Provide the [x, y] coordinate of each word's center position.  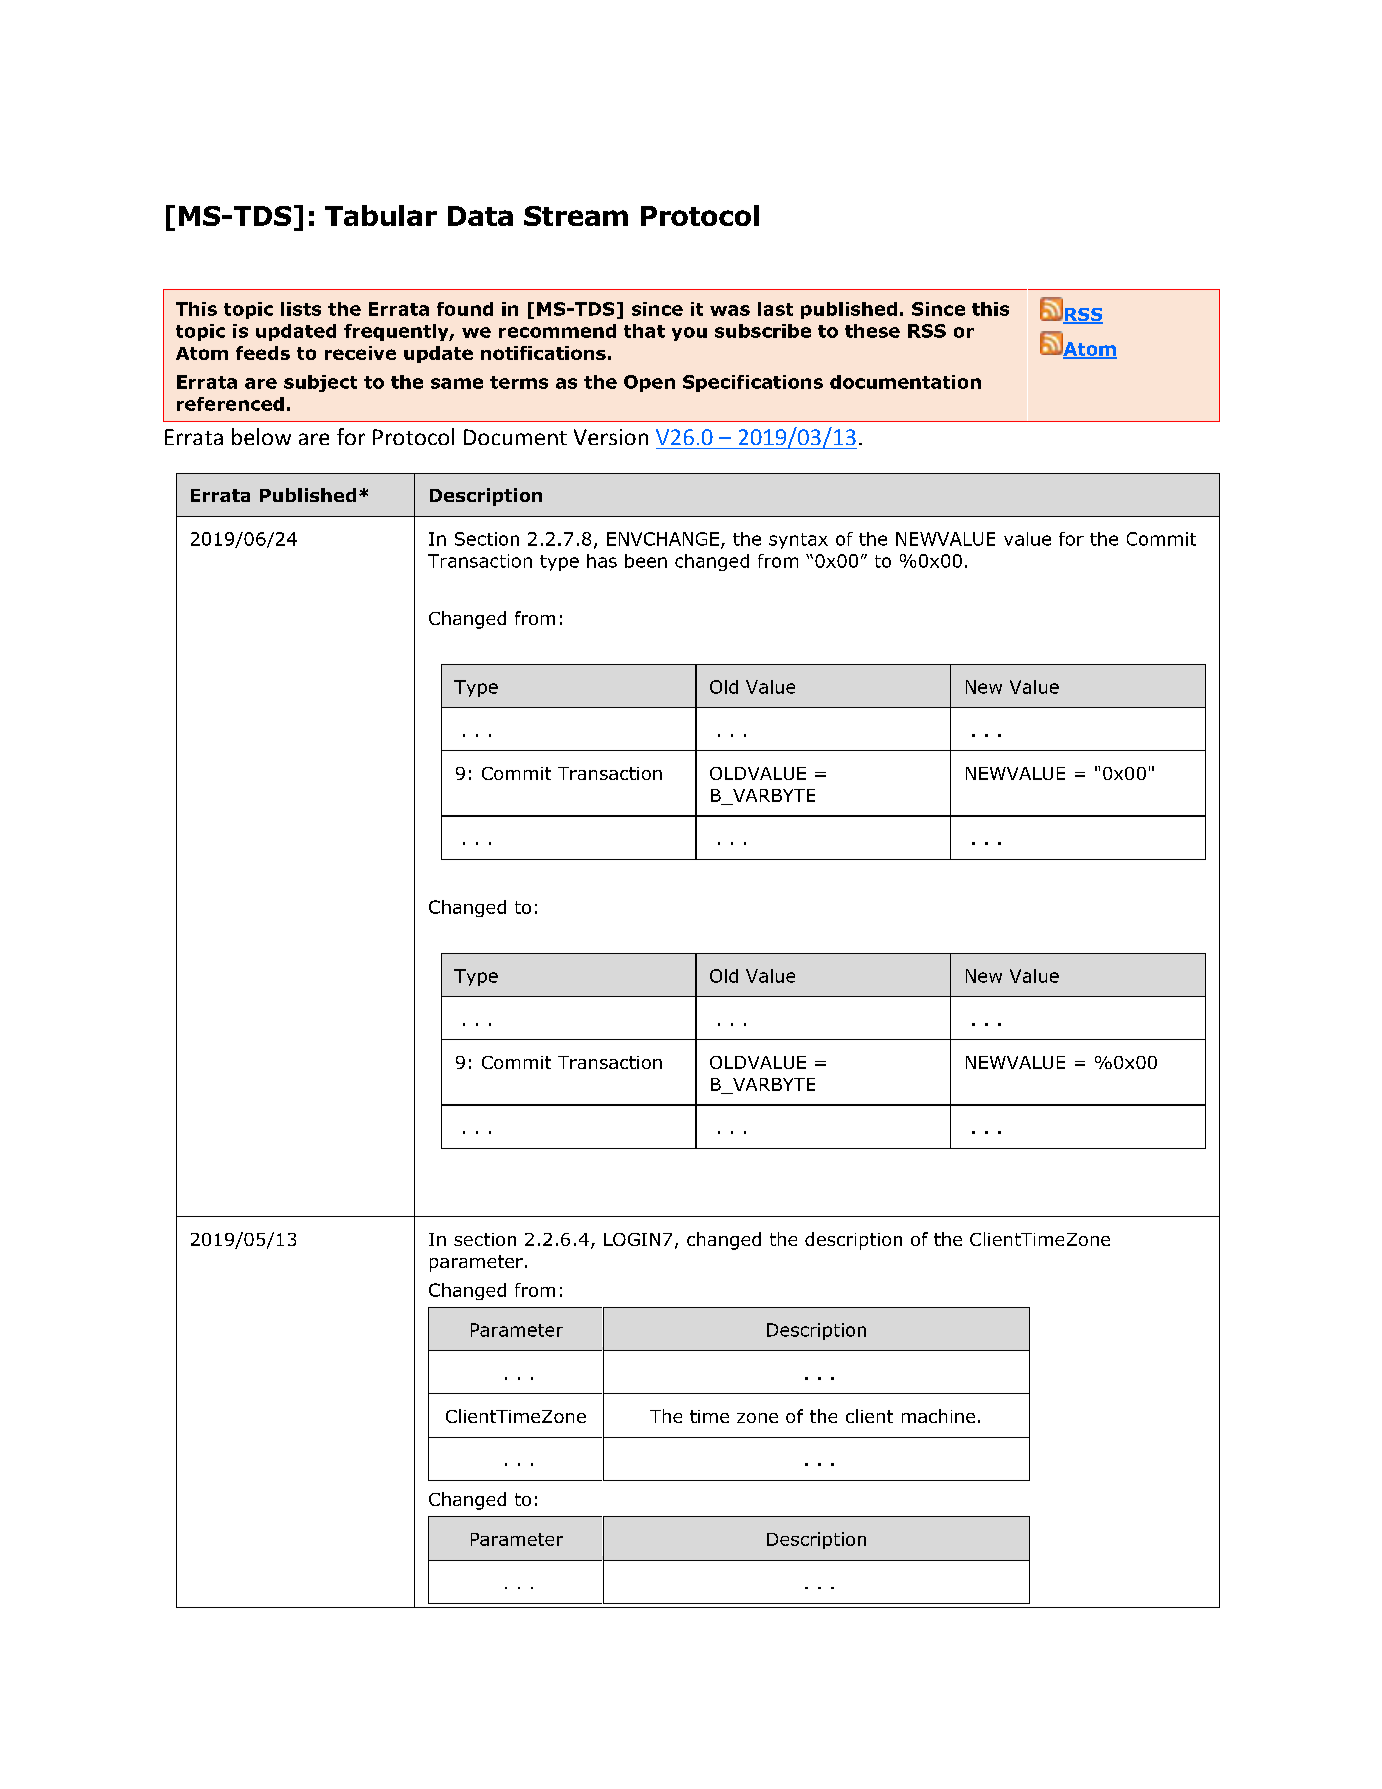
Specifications [753, 383]
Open [649, 383]
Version [611, 437]
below [261, 436]
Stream [576, 216]
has [602, 561]
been [646, 561]
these [872, 331]
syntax [798, 541]
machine [938, 1416]
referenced [230, 404]
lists [301, 309]
